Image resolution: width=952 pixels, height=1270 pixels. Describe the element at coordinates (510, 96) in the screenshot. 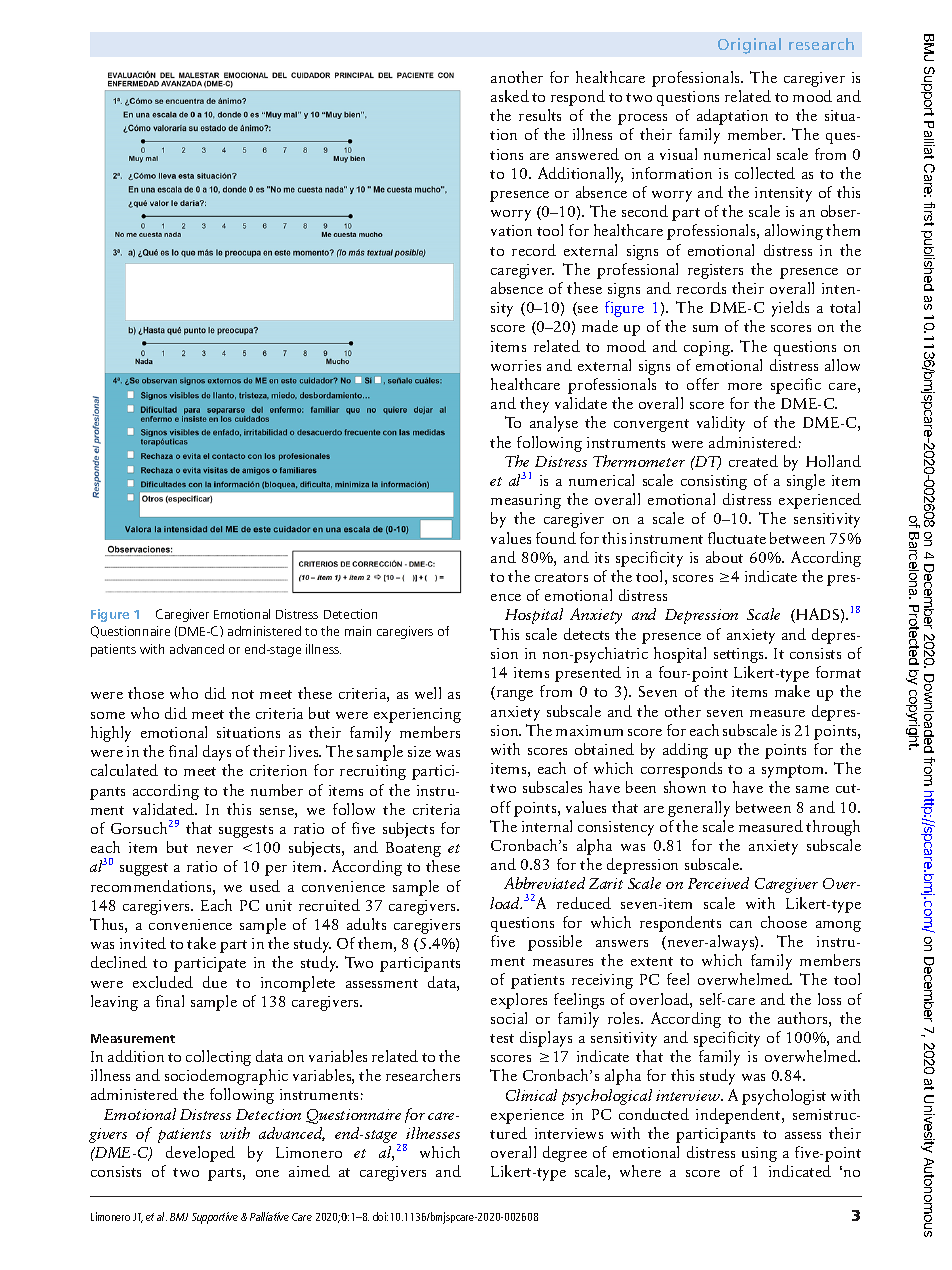

I see `asked` at that location.
